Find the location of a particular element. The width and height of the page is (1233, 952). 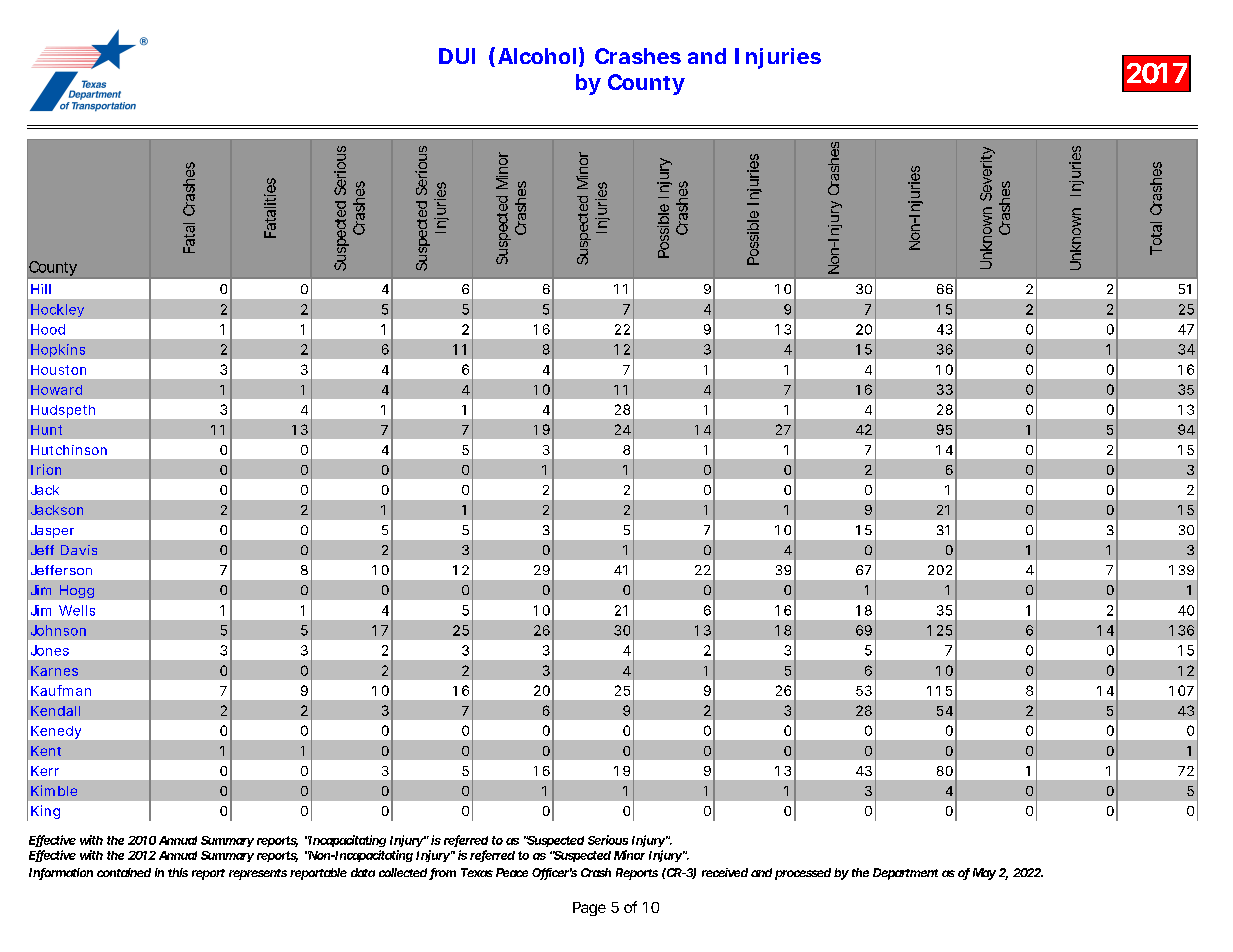

Wells is located at coordinates (77, 610).
